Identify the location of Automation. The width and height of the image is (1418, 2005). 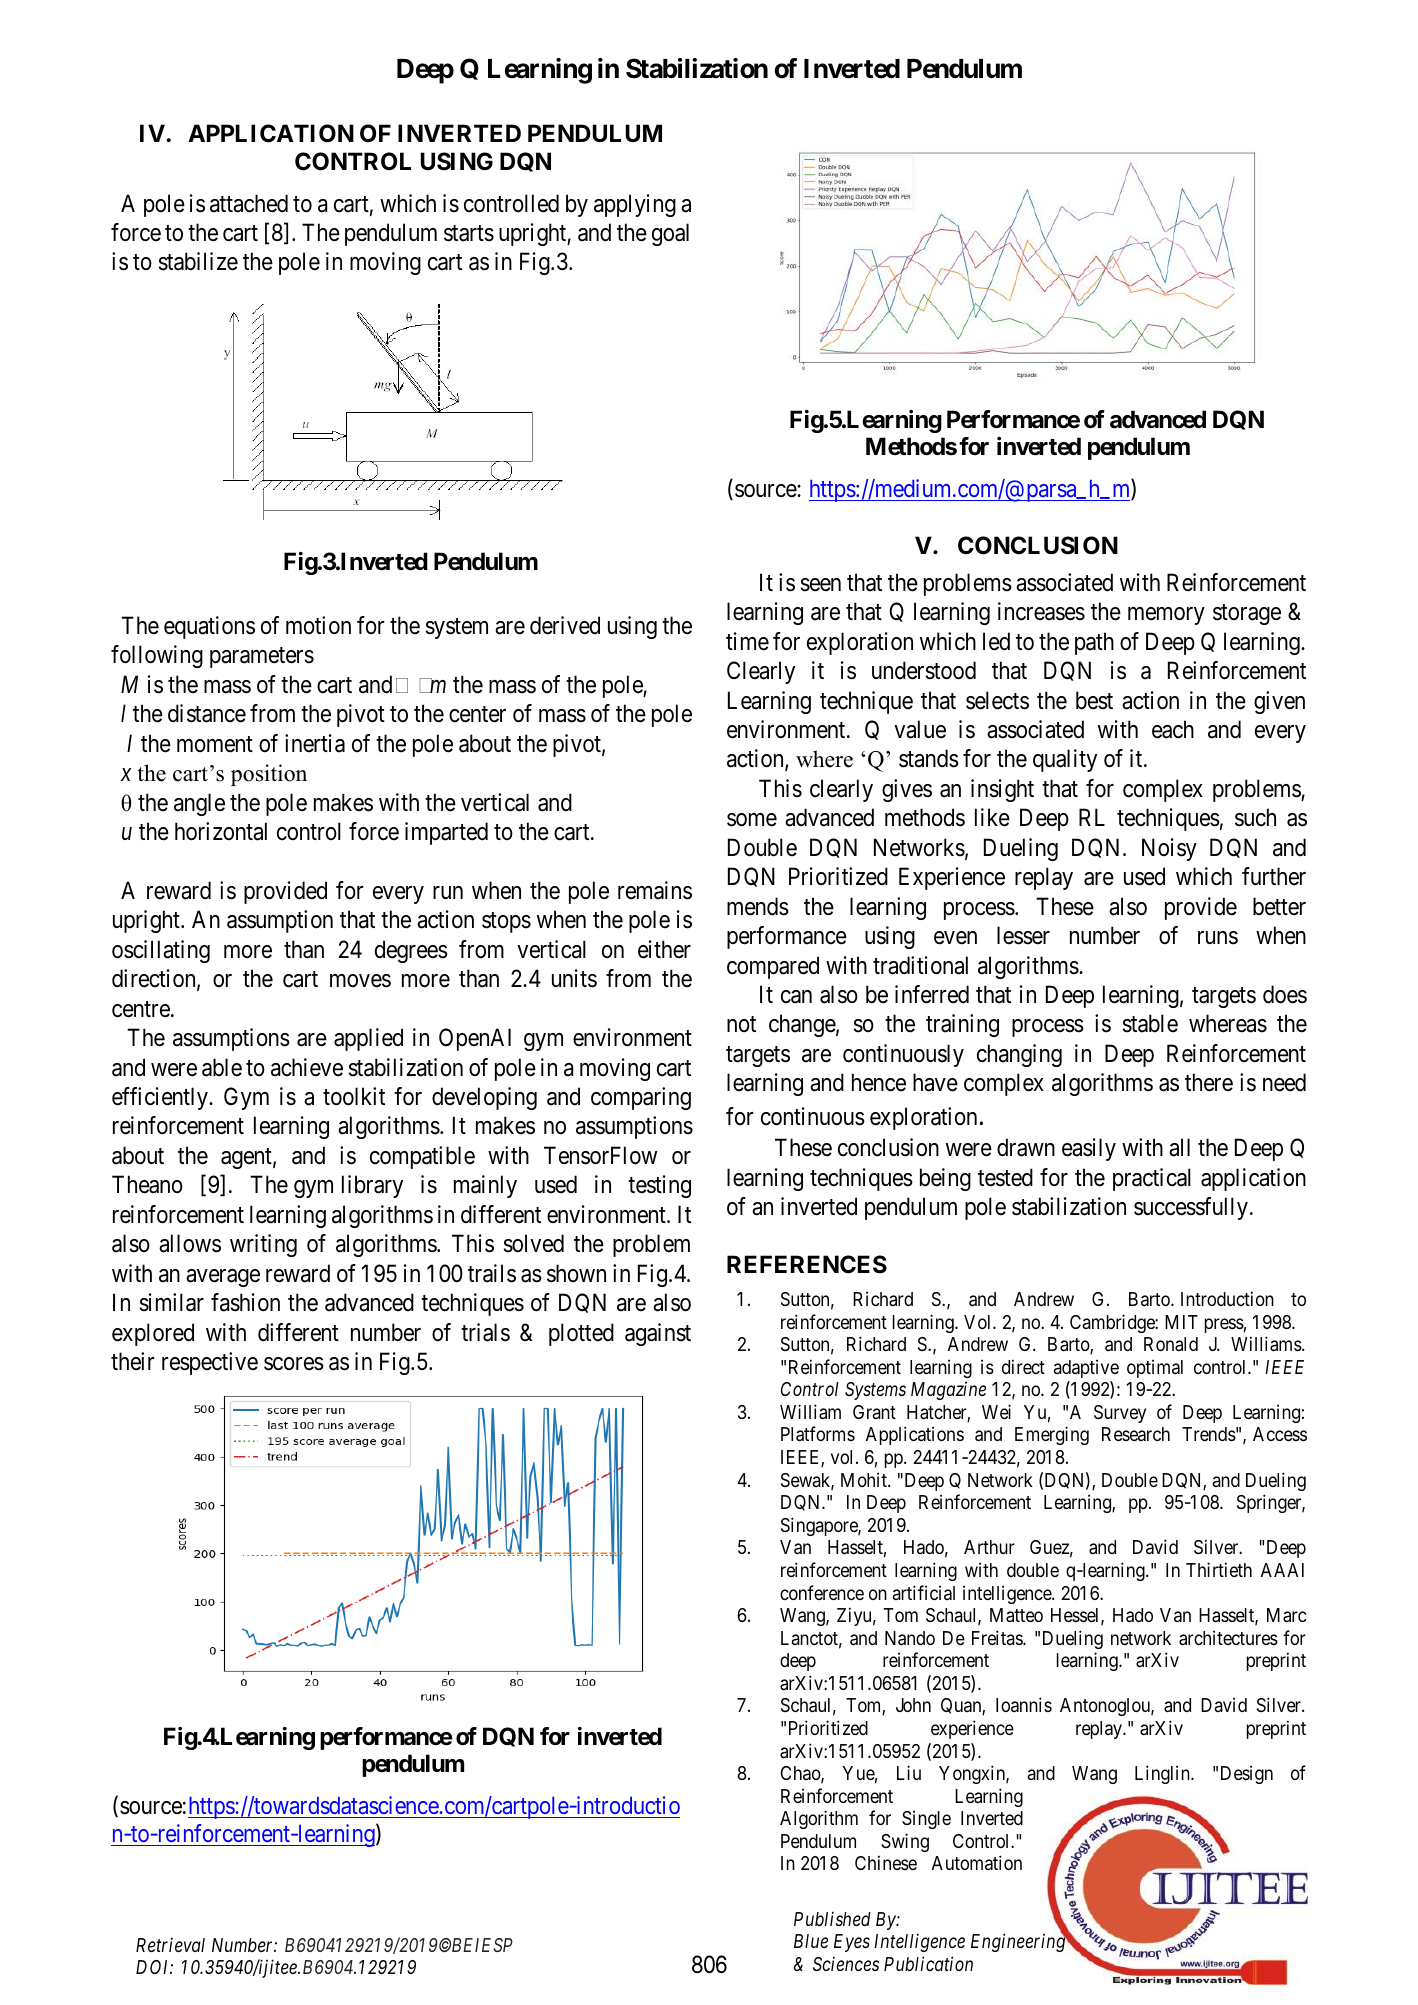
(977, 1862).
